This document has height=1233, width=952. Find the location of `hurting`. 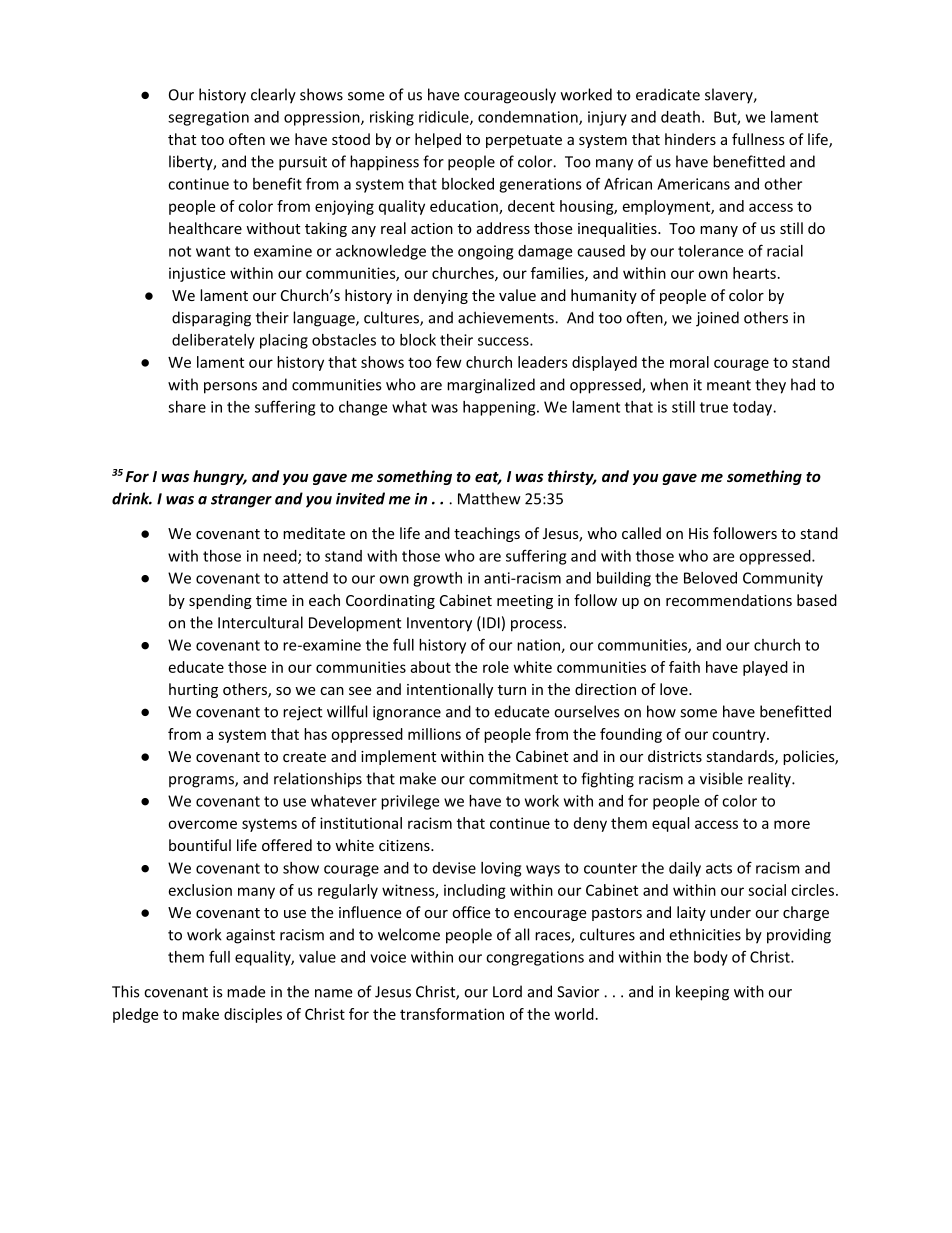

hurting is located at coordinates (193, 690).
